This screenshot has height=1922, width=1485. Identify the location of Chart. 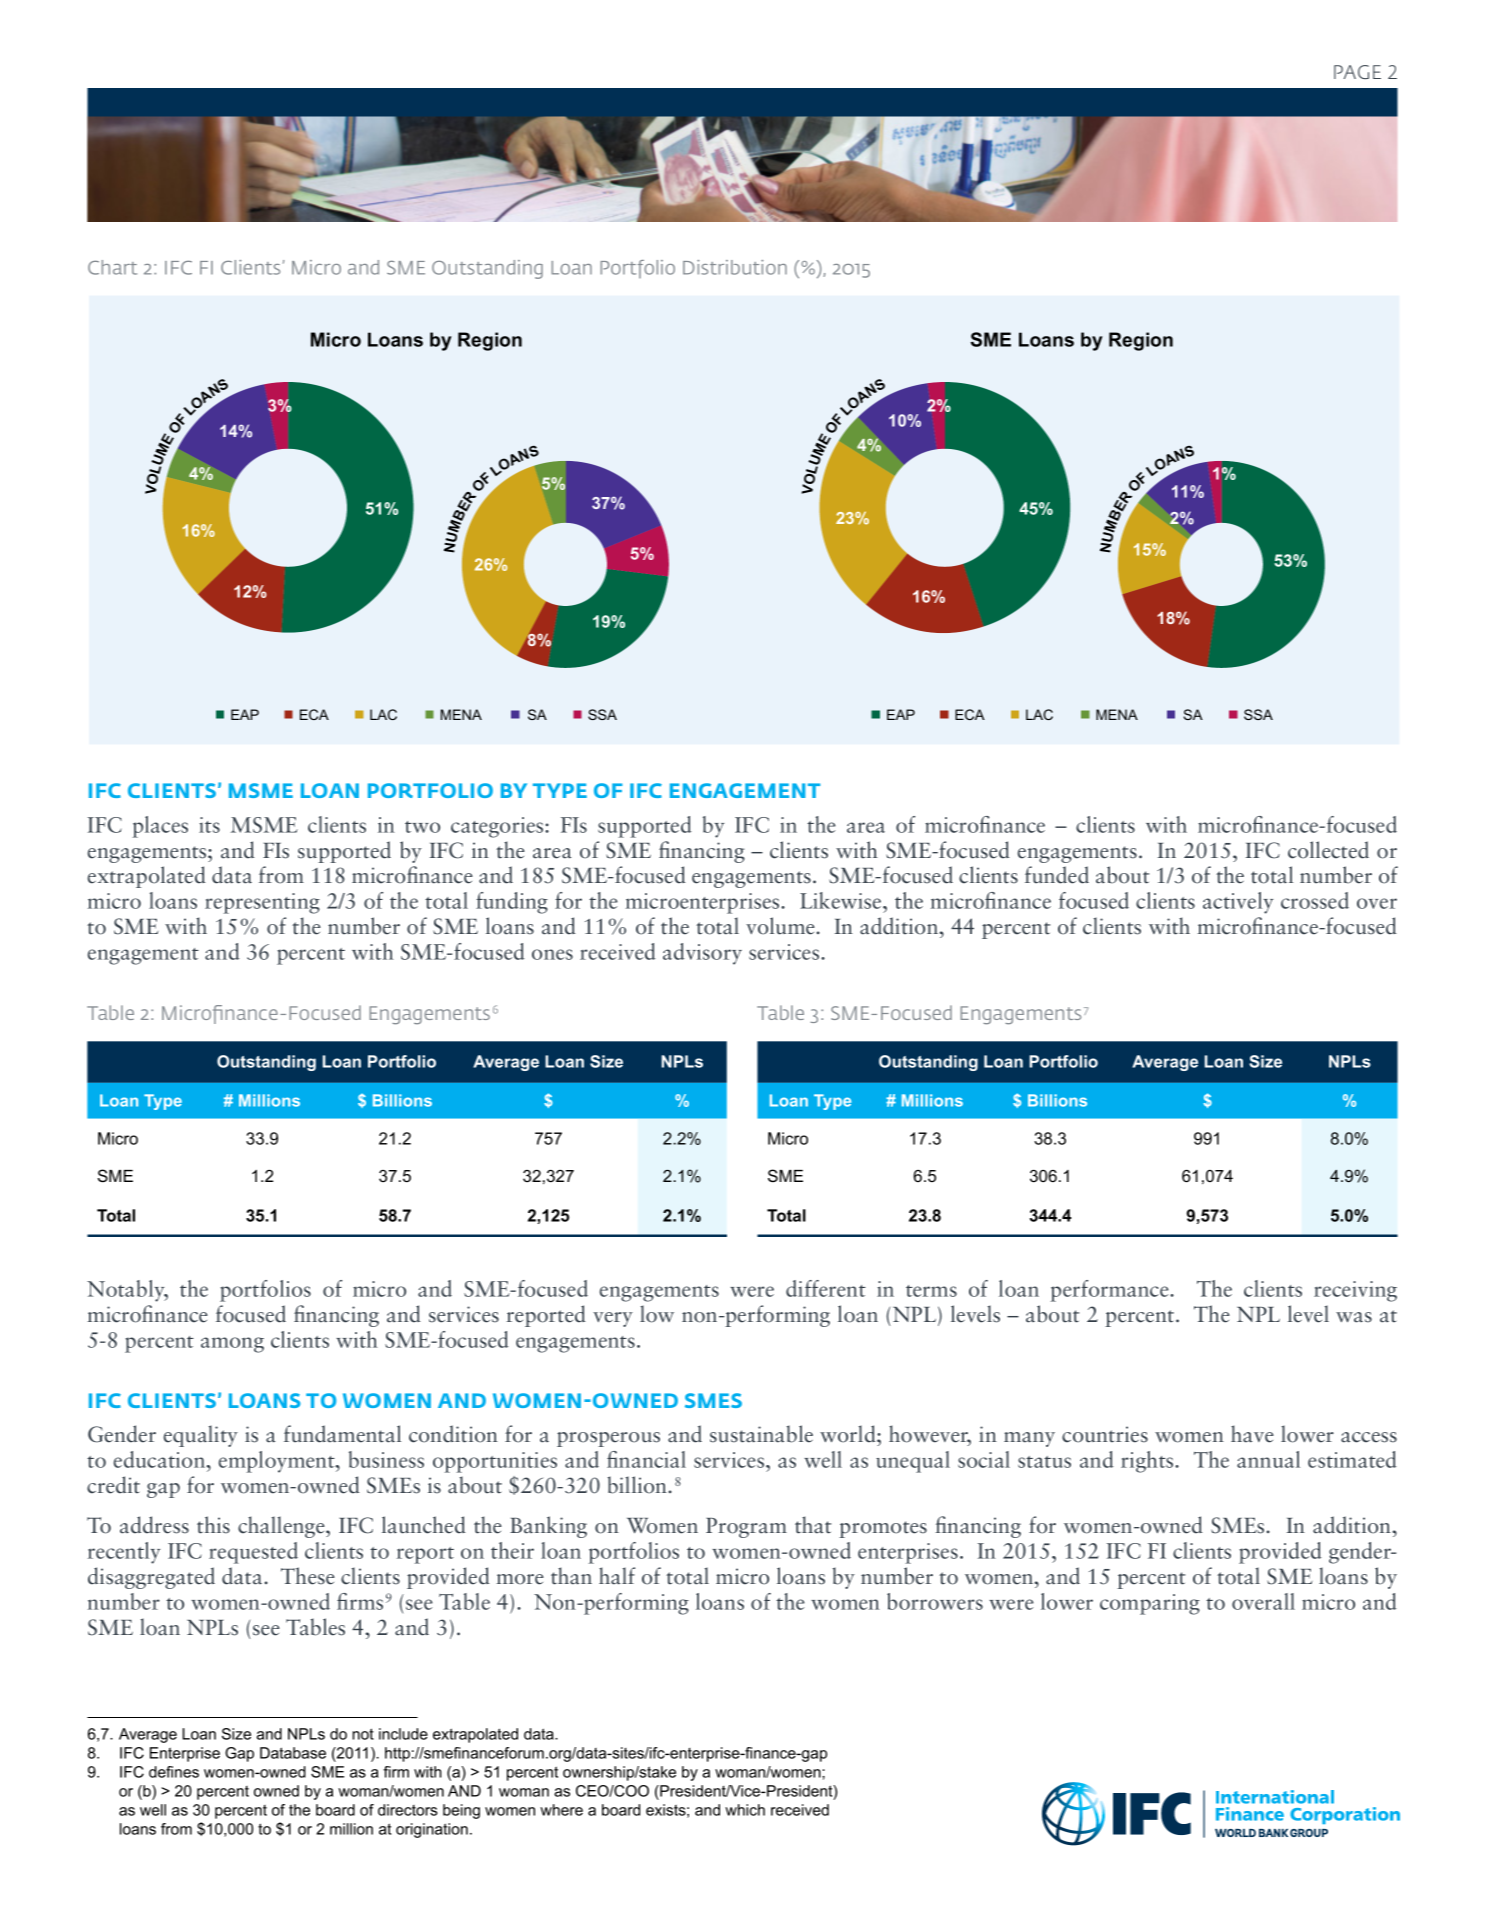
(112, 267).
